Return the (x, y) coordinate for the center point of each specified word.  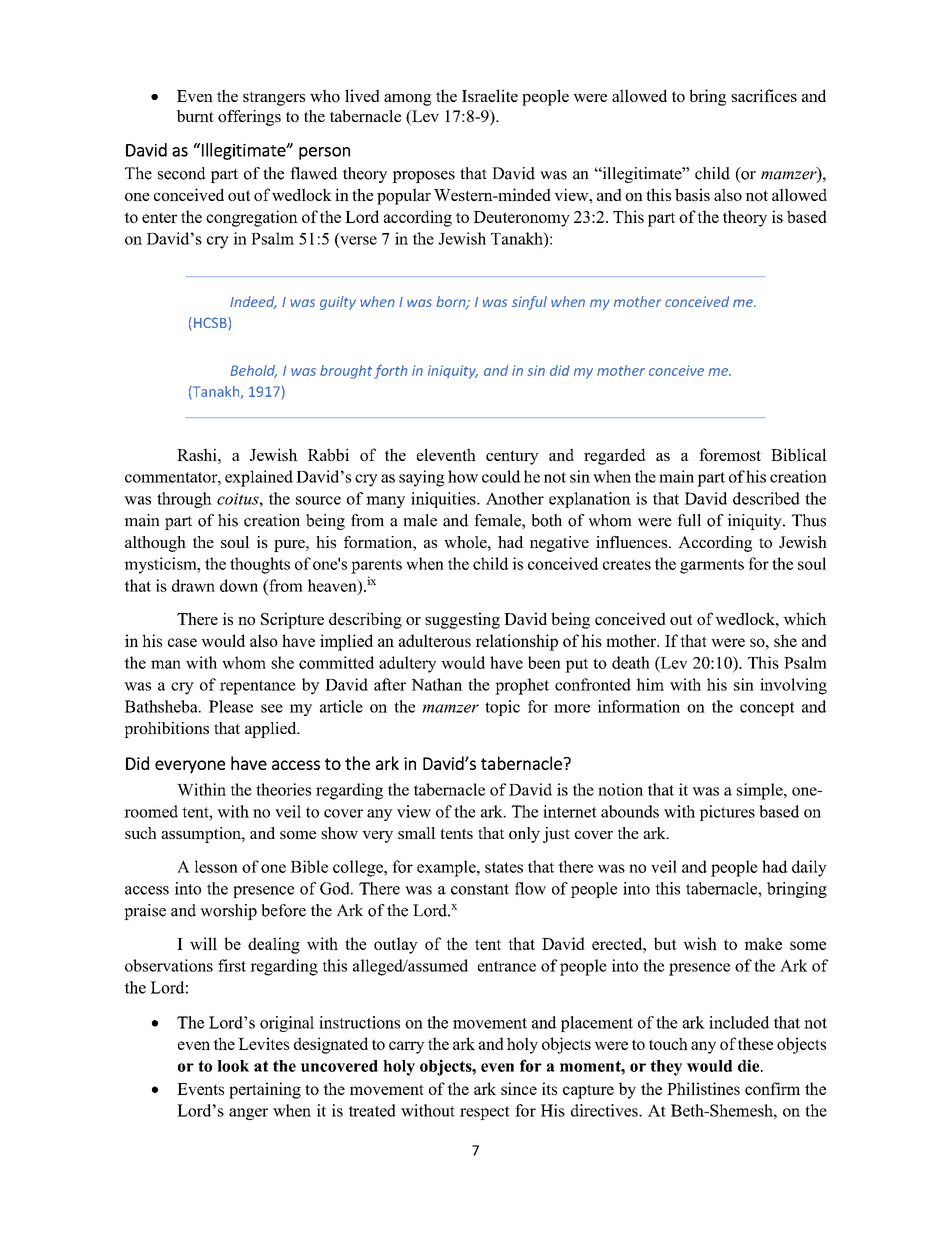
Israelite (490, 95)
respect (485, 1113)
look (233, 1066)
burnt (195, 116)
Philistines (703, 1088)
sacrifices (764, 95)
